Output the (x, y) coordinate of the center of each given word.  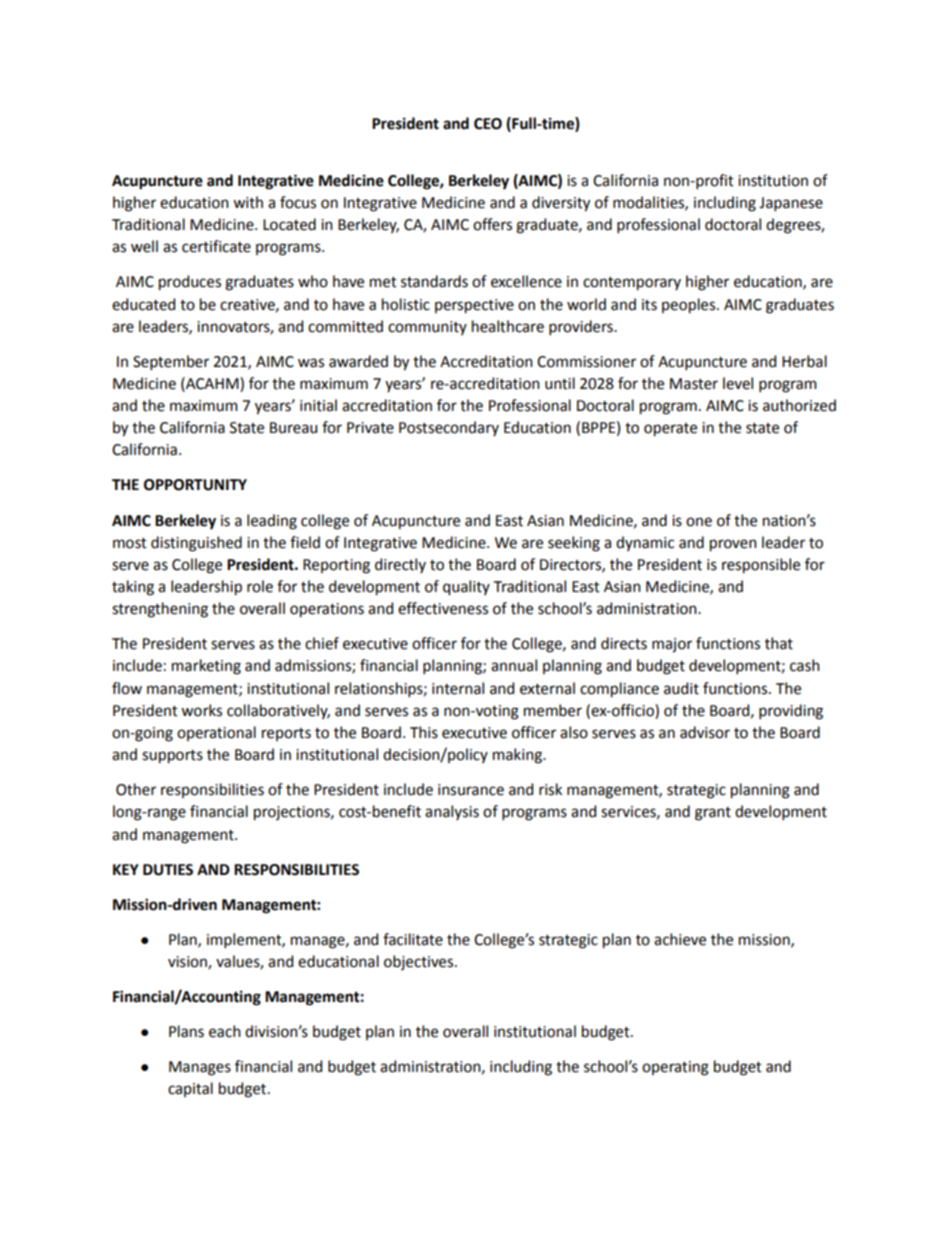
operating (675, 1068)
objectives (420, 962)
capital (190, 1089)
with (248, 202)
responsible (761, 566)
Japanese (791, 204)
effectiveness (443, 608)
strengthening (160, 610)
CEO (488, 124)
